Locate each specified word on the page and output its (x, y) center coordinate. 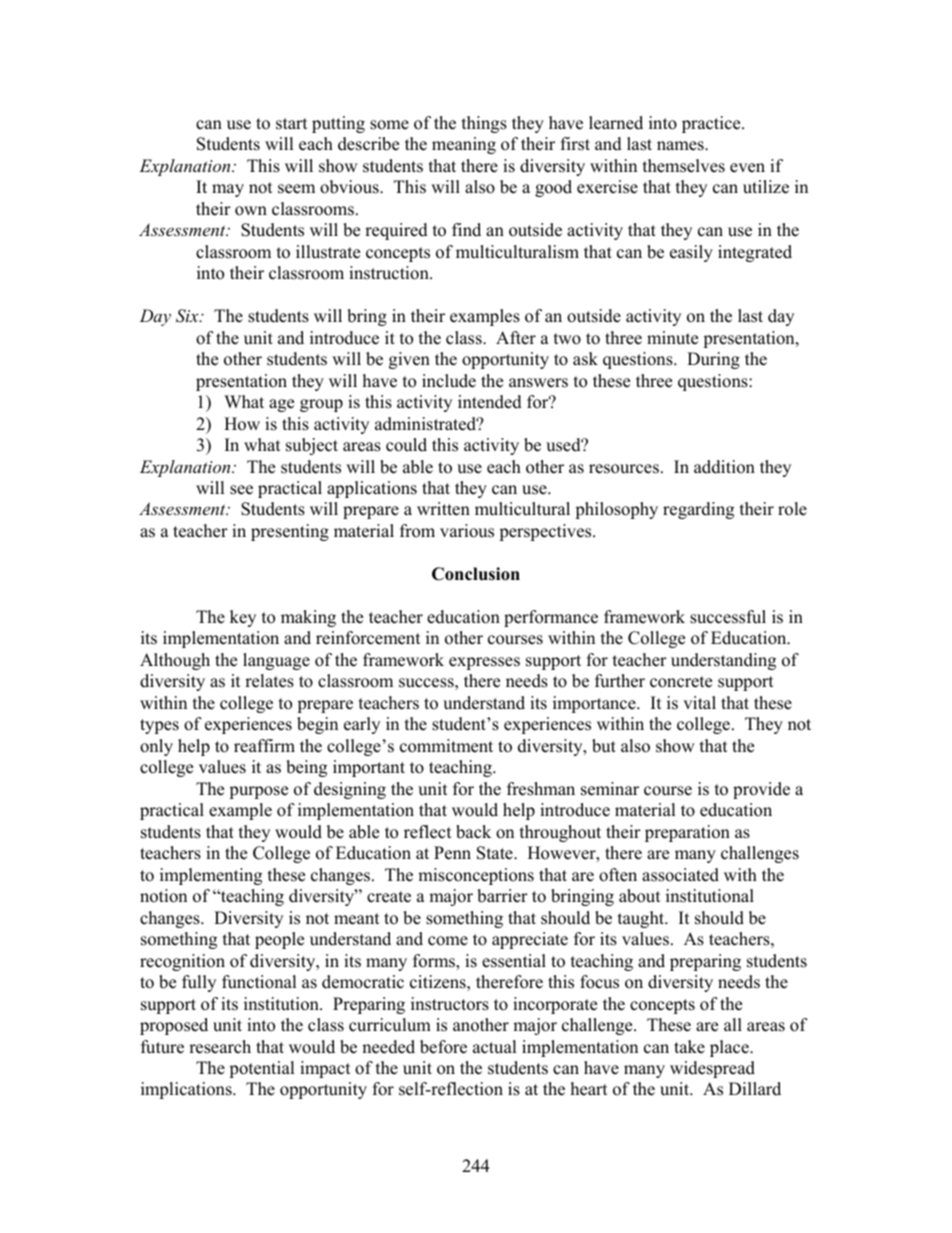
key (243, 618)
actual (495, 1047)
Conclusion (476, 574)
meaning (464, 145)
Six (188, 316)
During (713, 360)
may (228, 190)
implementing (211, 876)
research (220, 1047)
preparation (687, 833)
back (473, 832)
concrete (681, 682)
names (681, 146)
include (449, 381)
